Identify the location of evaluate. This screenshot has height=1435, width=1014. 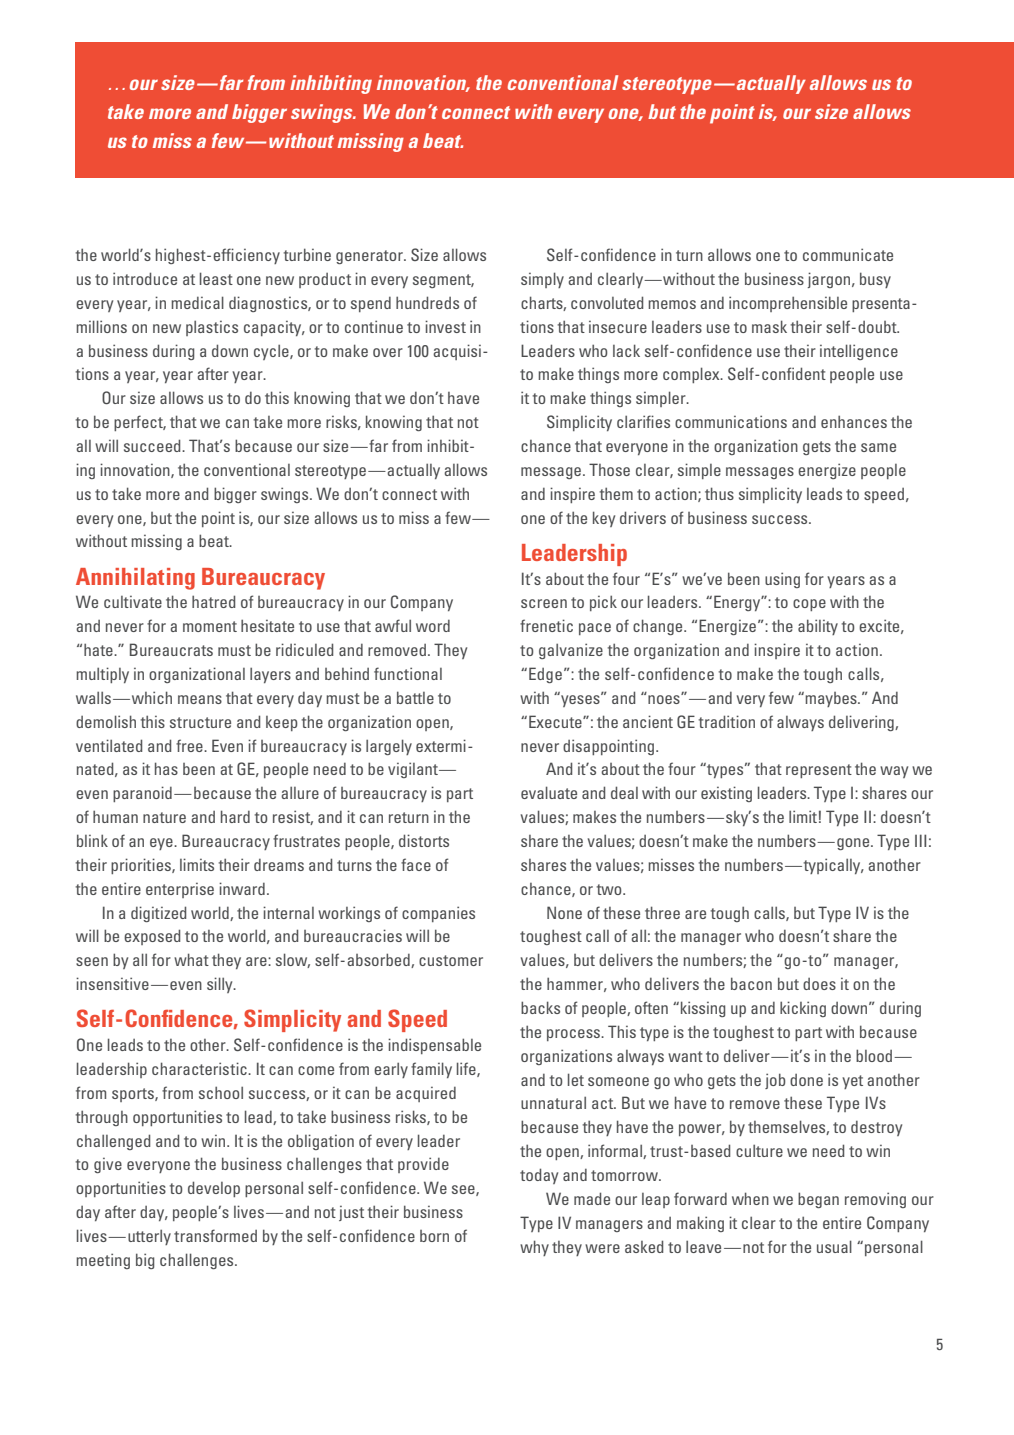
(549, 792).
